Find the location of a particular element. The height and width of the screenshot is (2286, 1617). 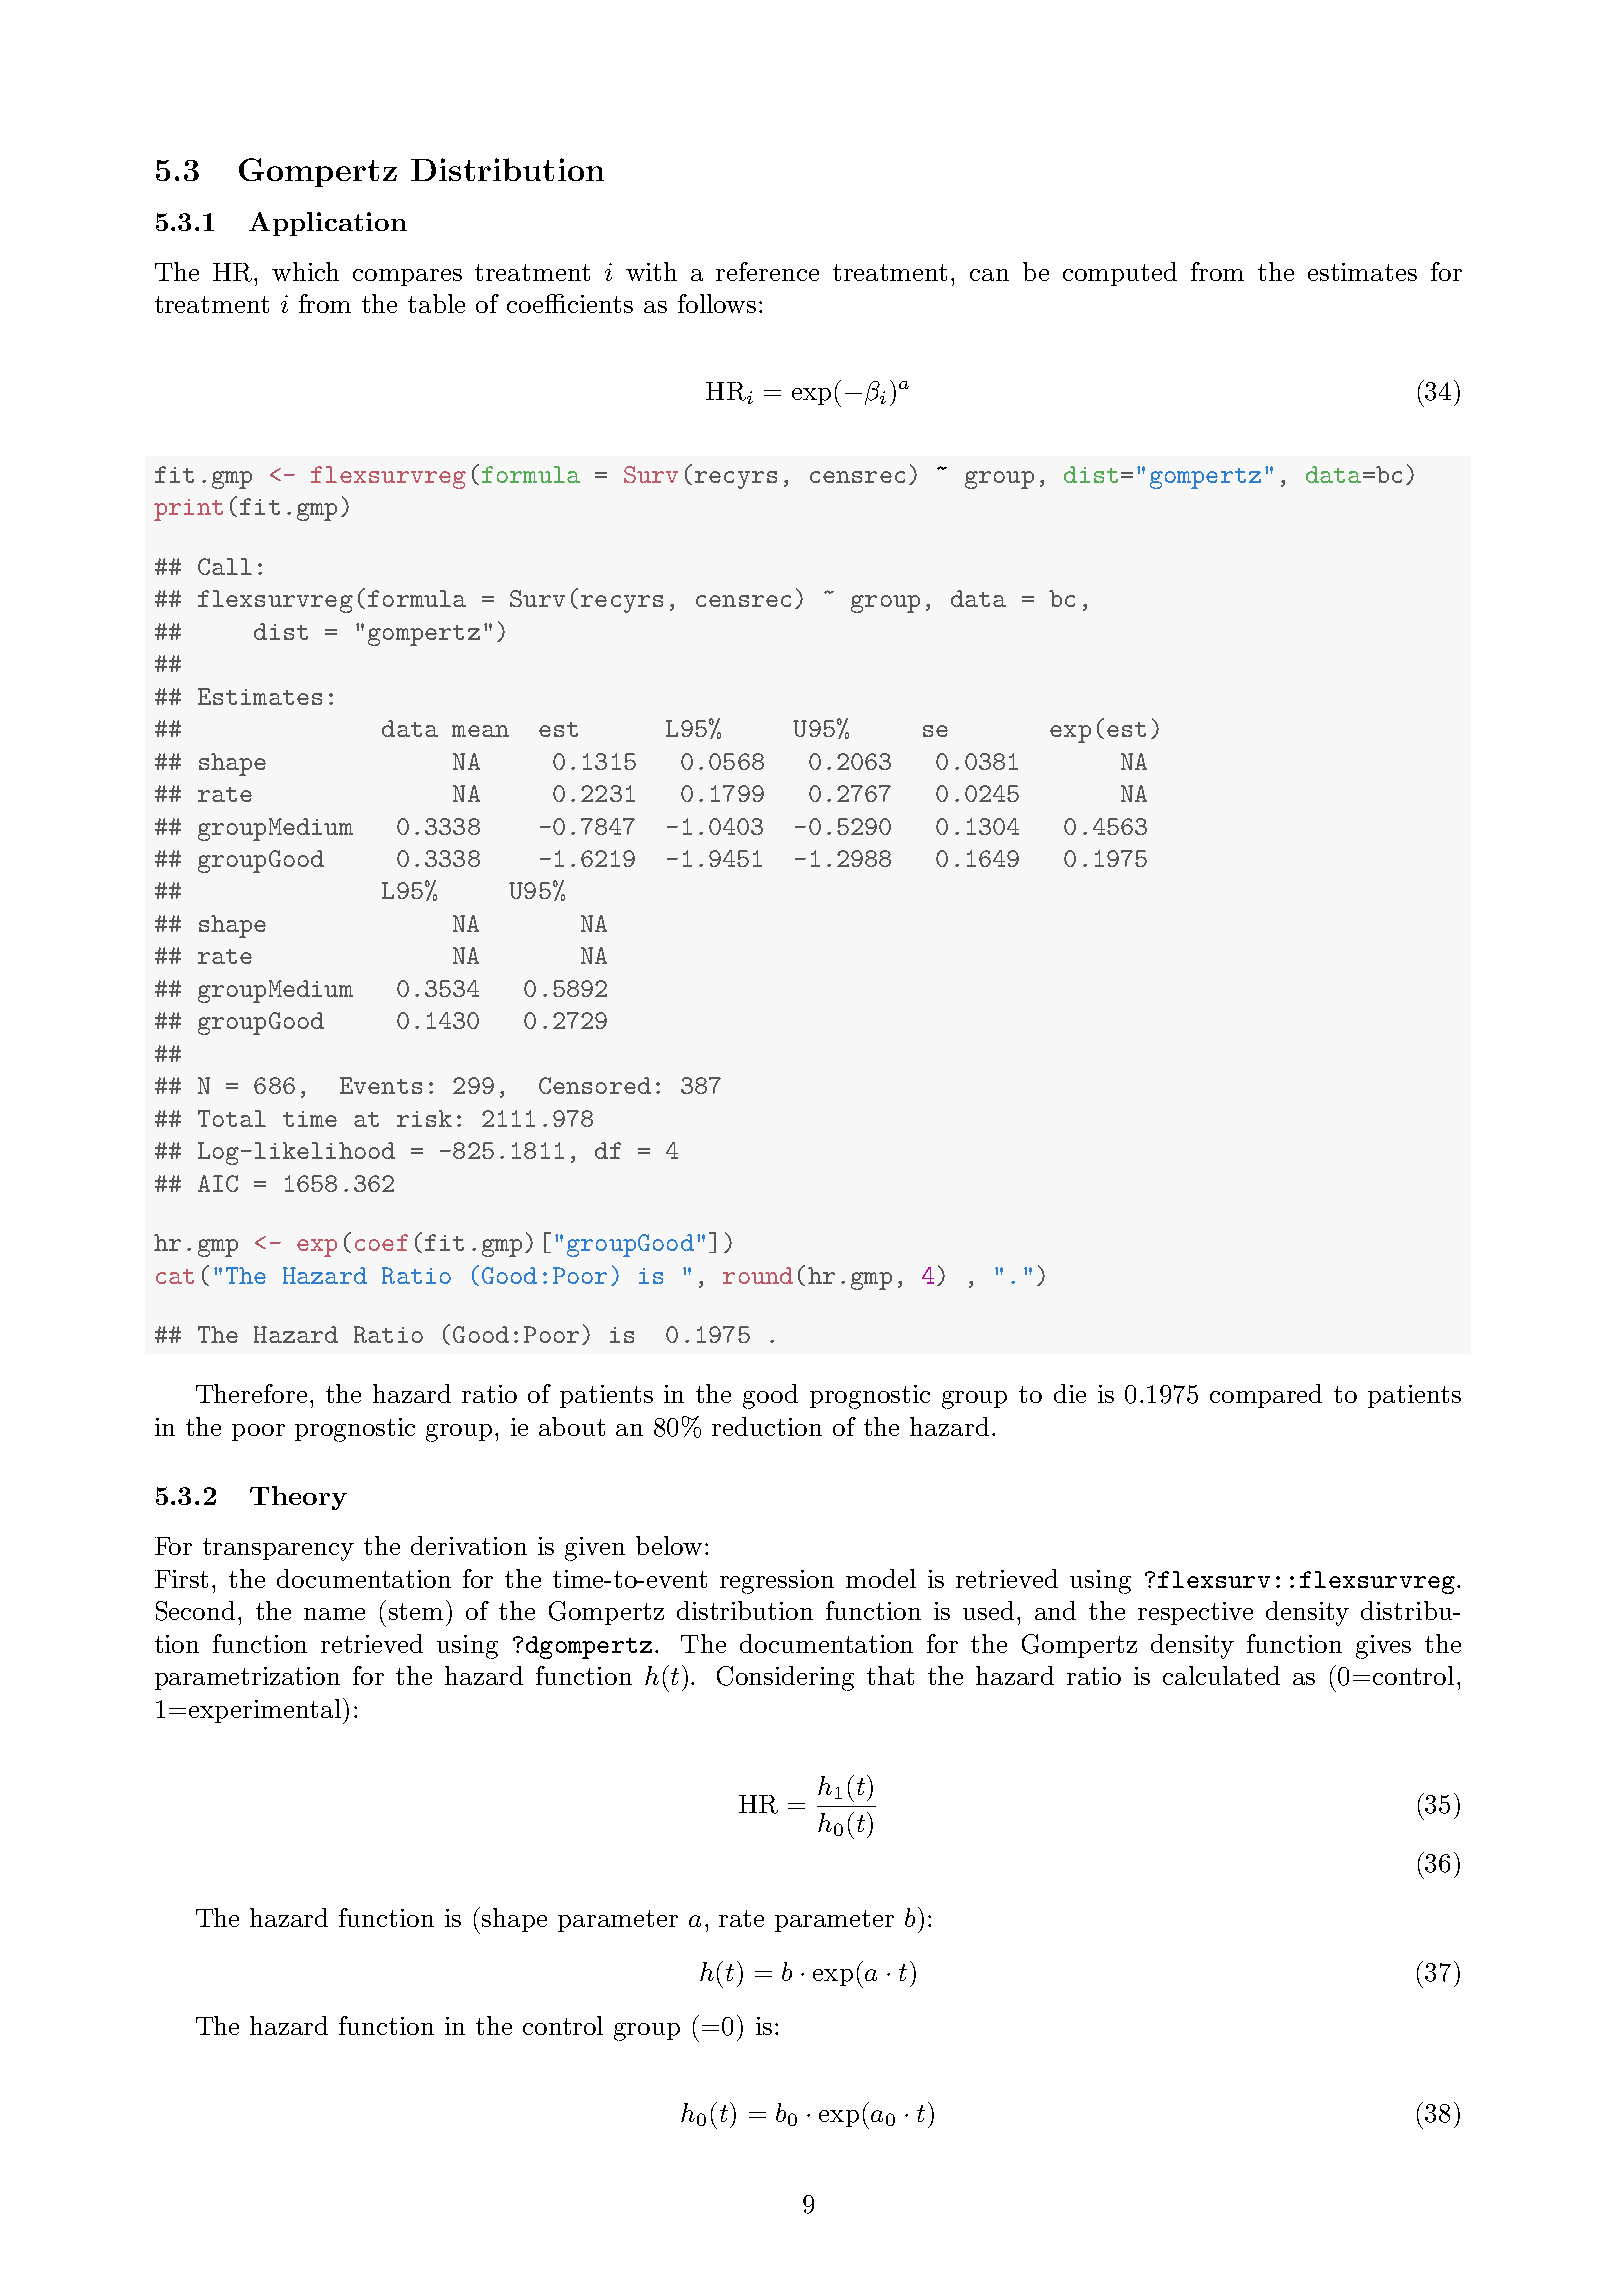

computed is located at coordinates (1120, 274).
